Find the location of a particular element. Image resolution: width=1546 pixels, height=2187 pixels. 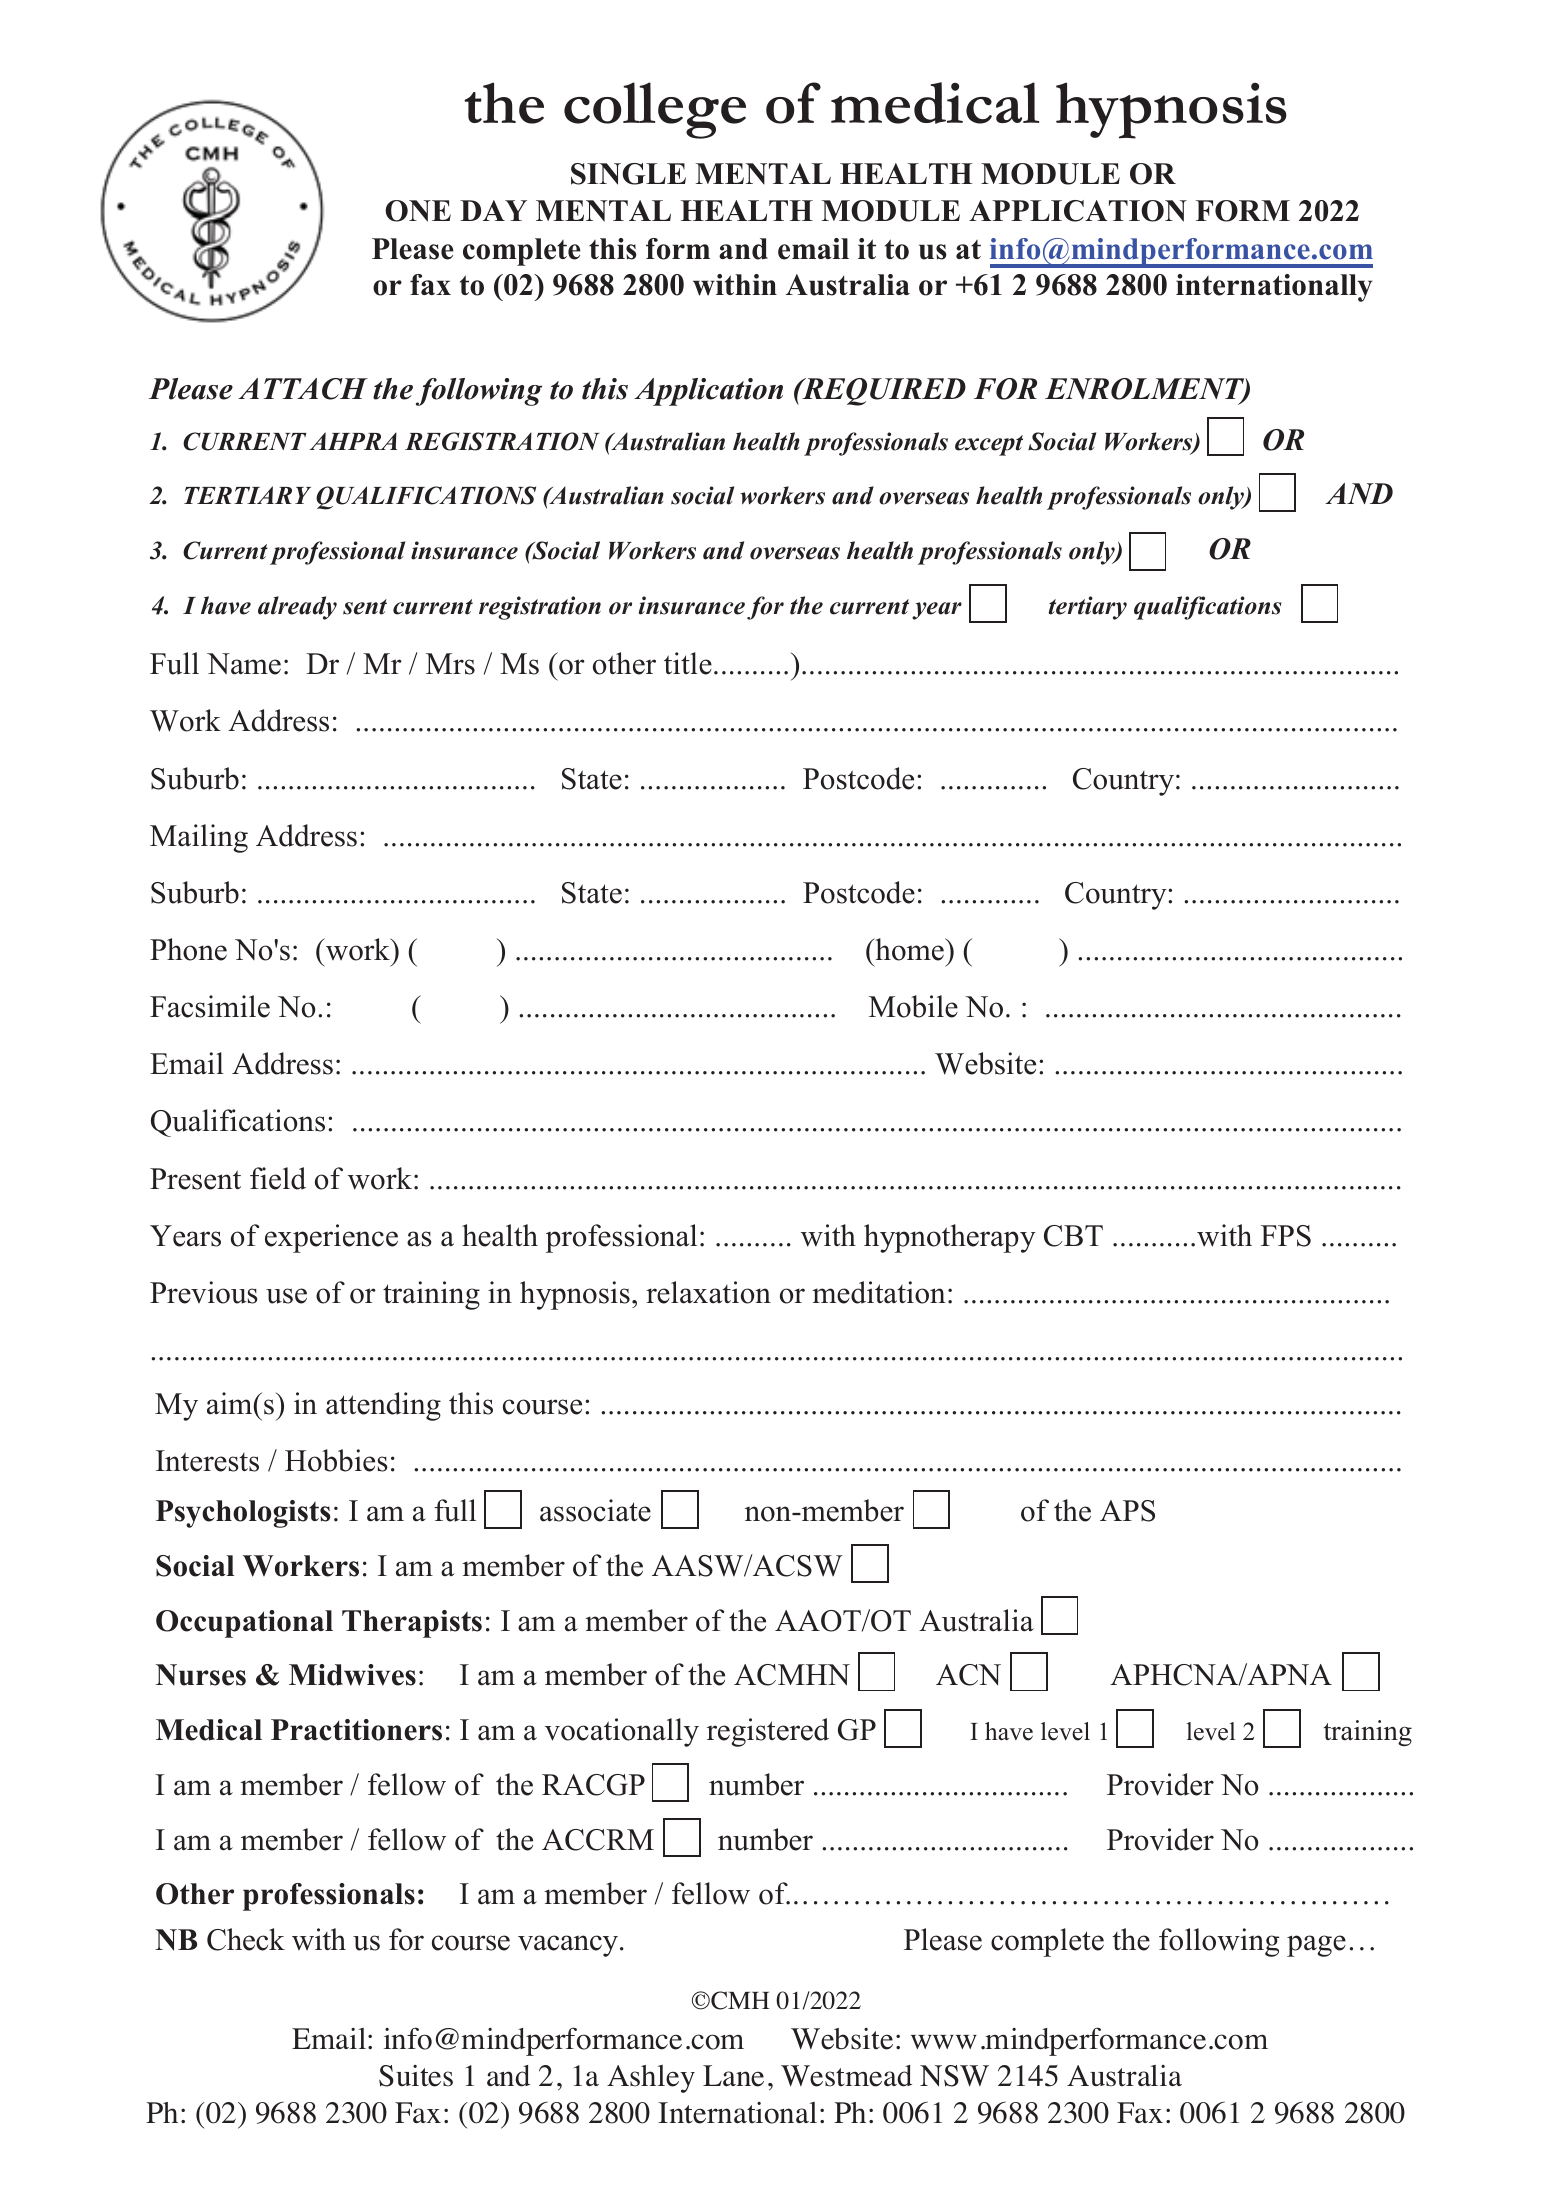

except is located at coordinates (989, 445).
